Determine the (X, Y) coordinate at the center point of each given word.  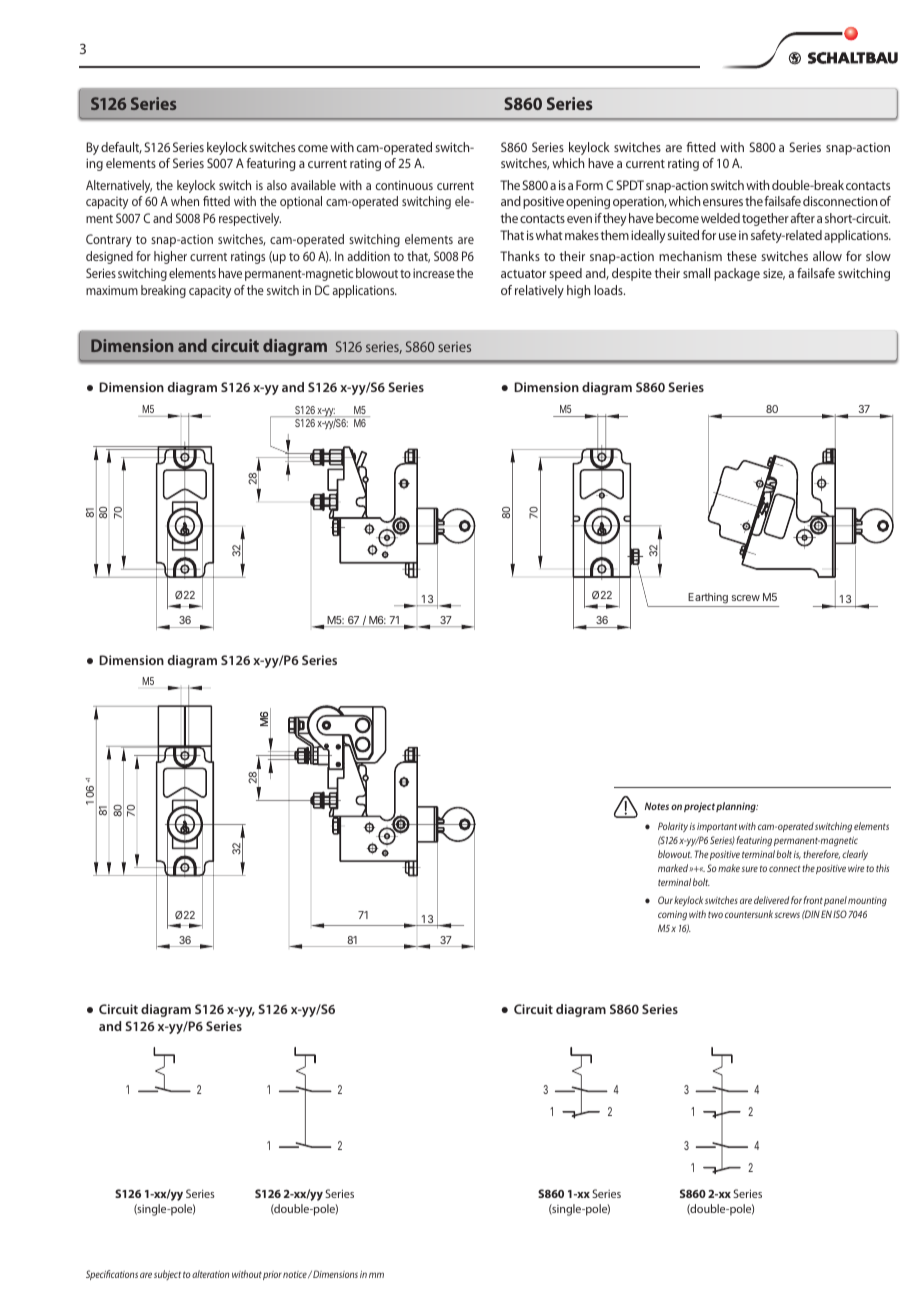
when (185, 201)
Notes (657, 806)
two (715, 914)
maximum (112, 290)
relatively (539, 291)
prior (272, 1275)
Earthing (708, 598)
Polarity (673, 827)
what (549, 235)
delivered (771, 900)
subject (167, 1275)
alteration (210, 1274)
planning (737, 807)
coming (672, 916)
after (803, 218)
